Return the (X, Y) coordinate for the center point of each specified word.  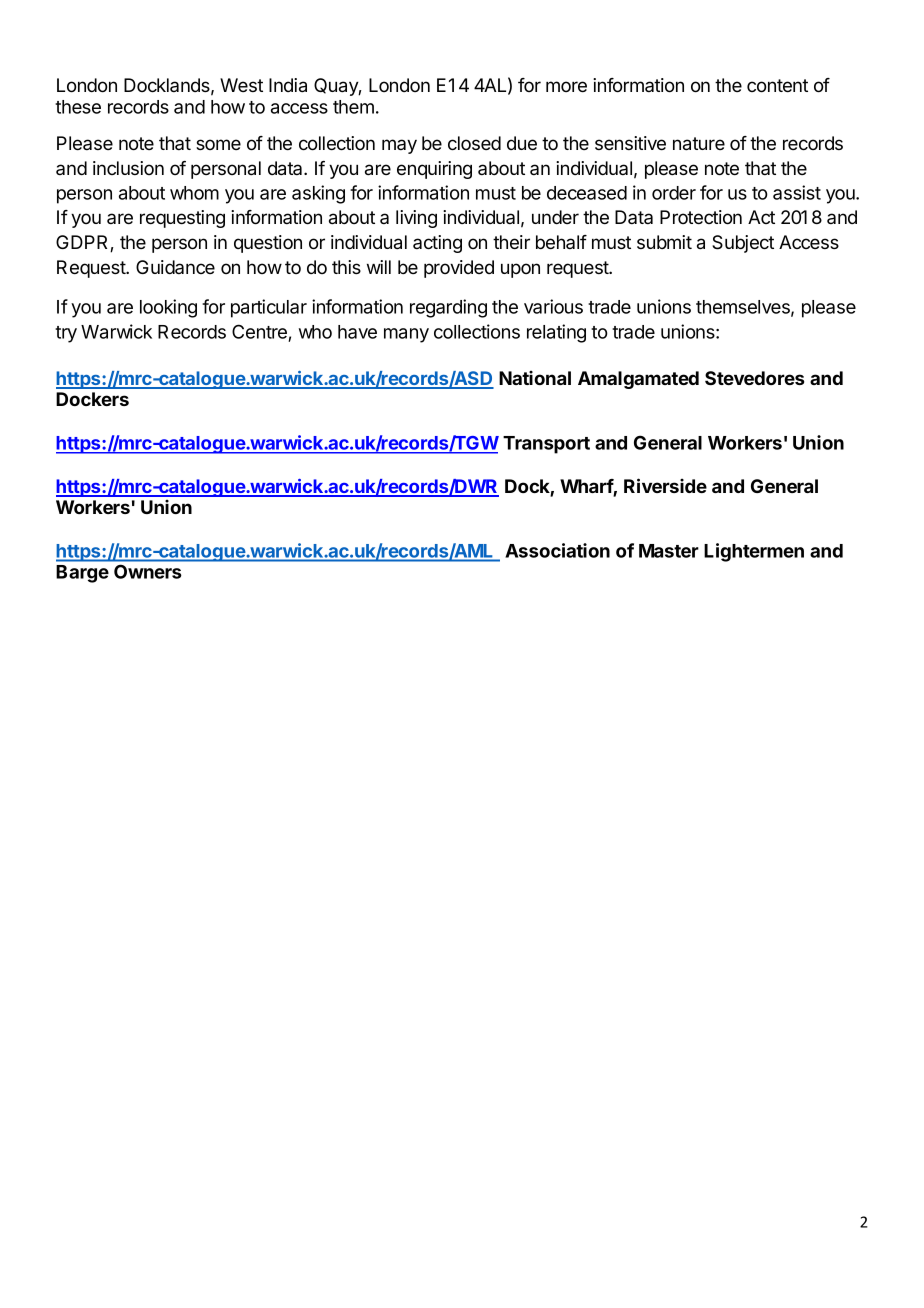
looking (168, 308)
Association (557, 550)
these (78, 107)
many (406, 335)
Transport (546, 445)
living (416, 219)
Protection (701, 217)
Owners (148, 571)
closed (474, 143)
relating (556, 333)
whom (194, 193)
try (66, 334)
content (777, 86)
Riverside (665, 485)
